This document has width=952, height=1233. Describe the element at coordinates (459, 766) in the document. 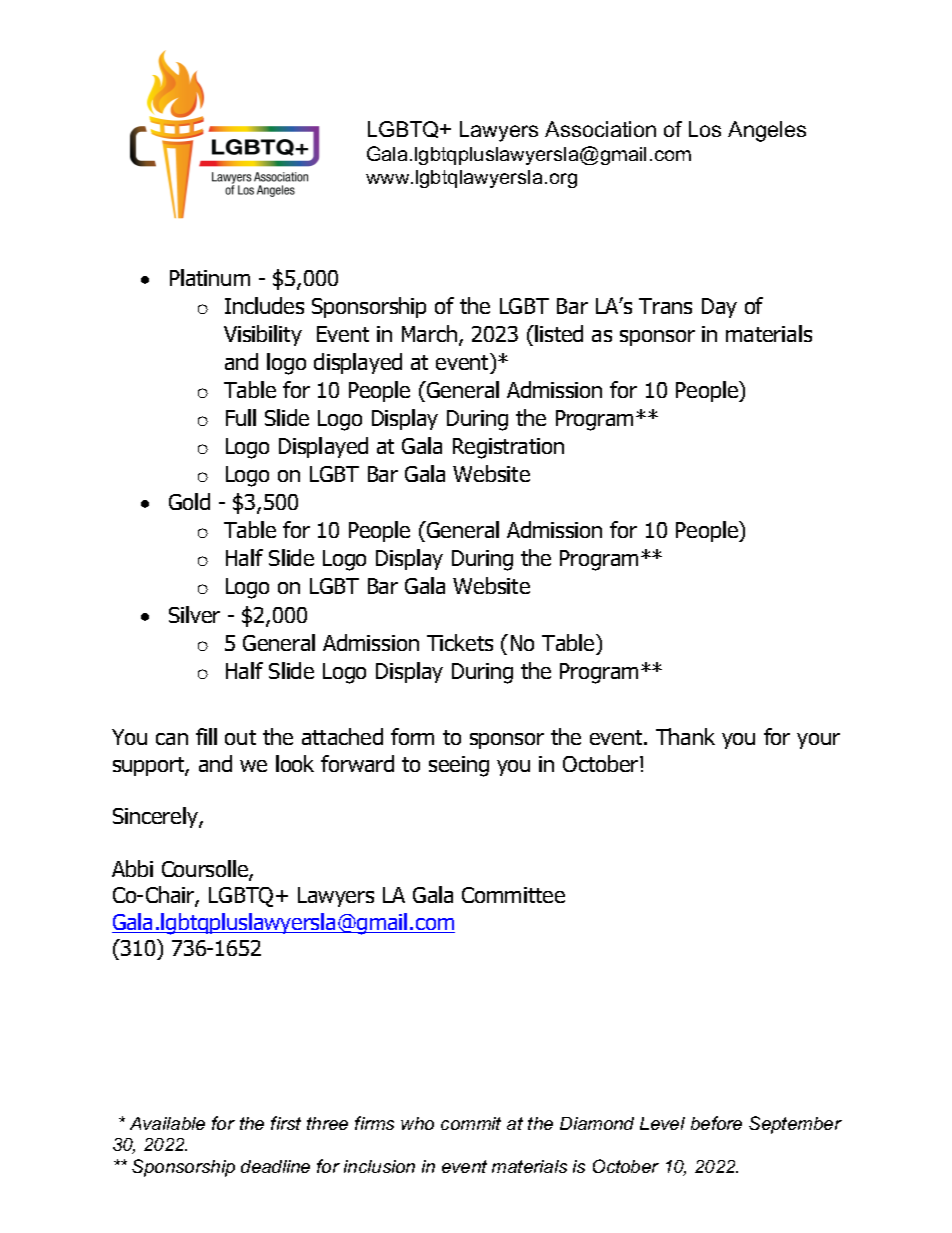

I see `seeing` at that location.
